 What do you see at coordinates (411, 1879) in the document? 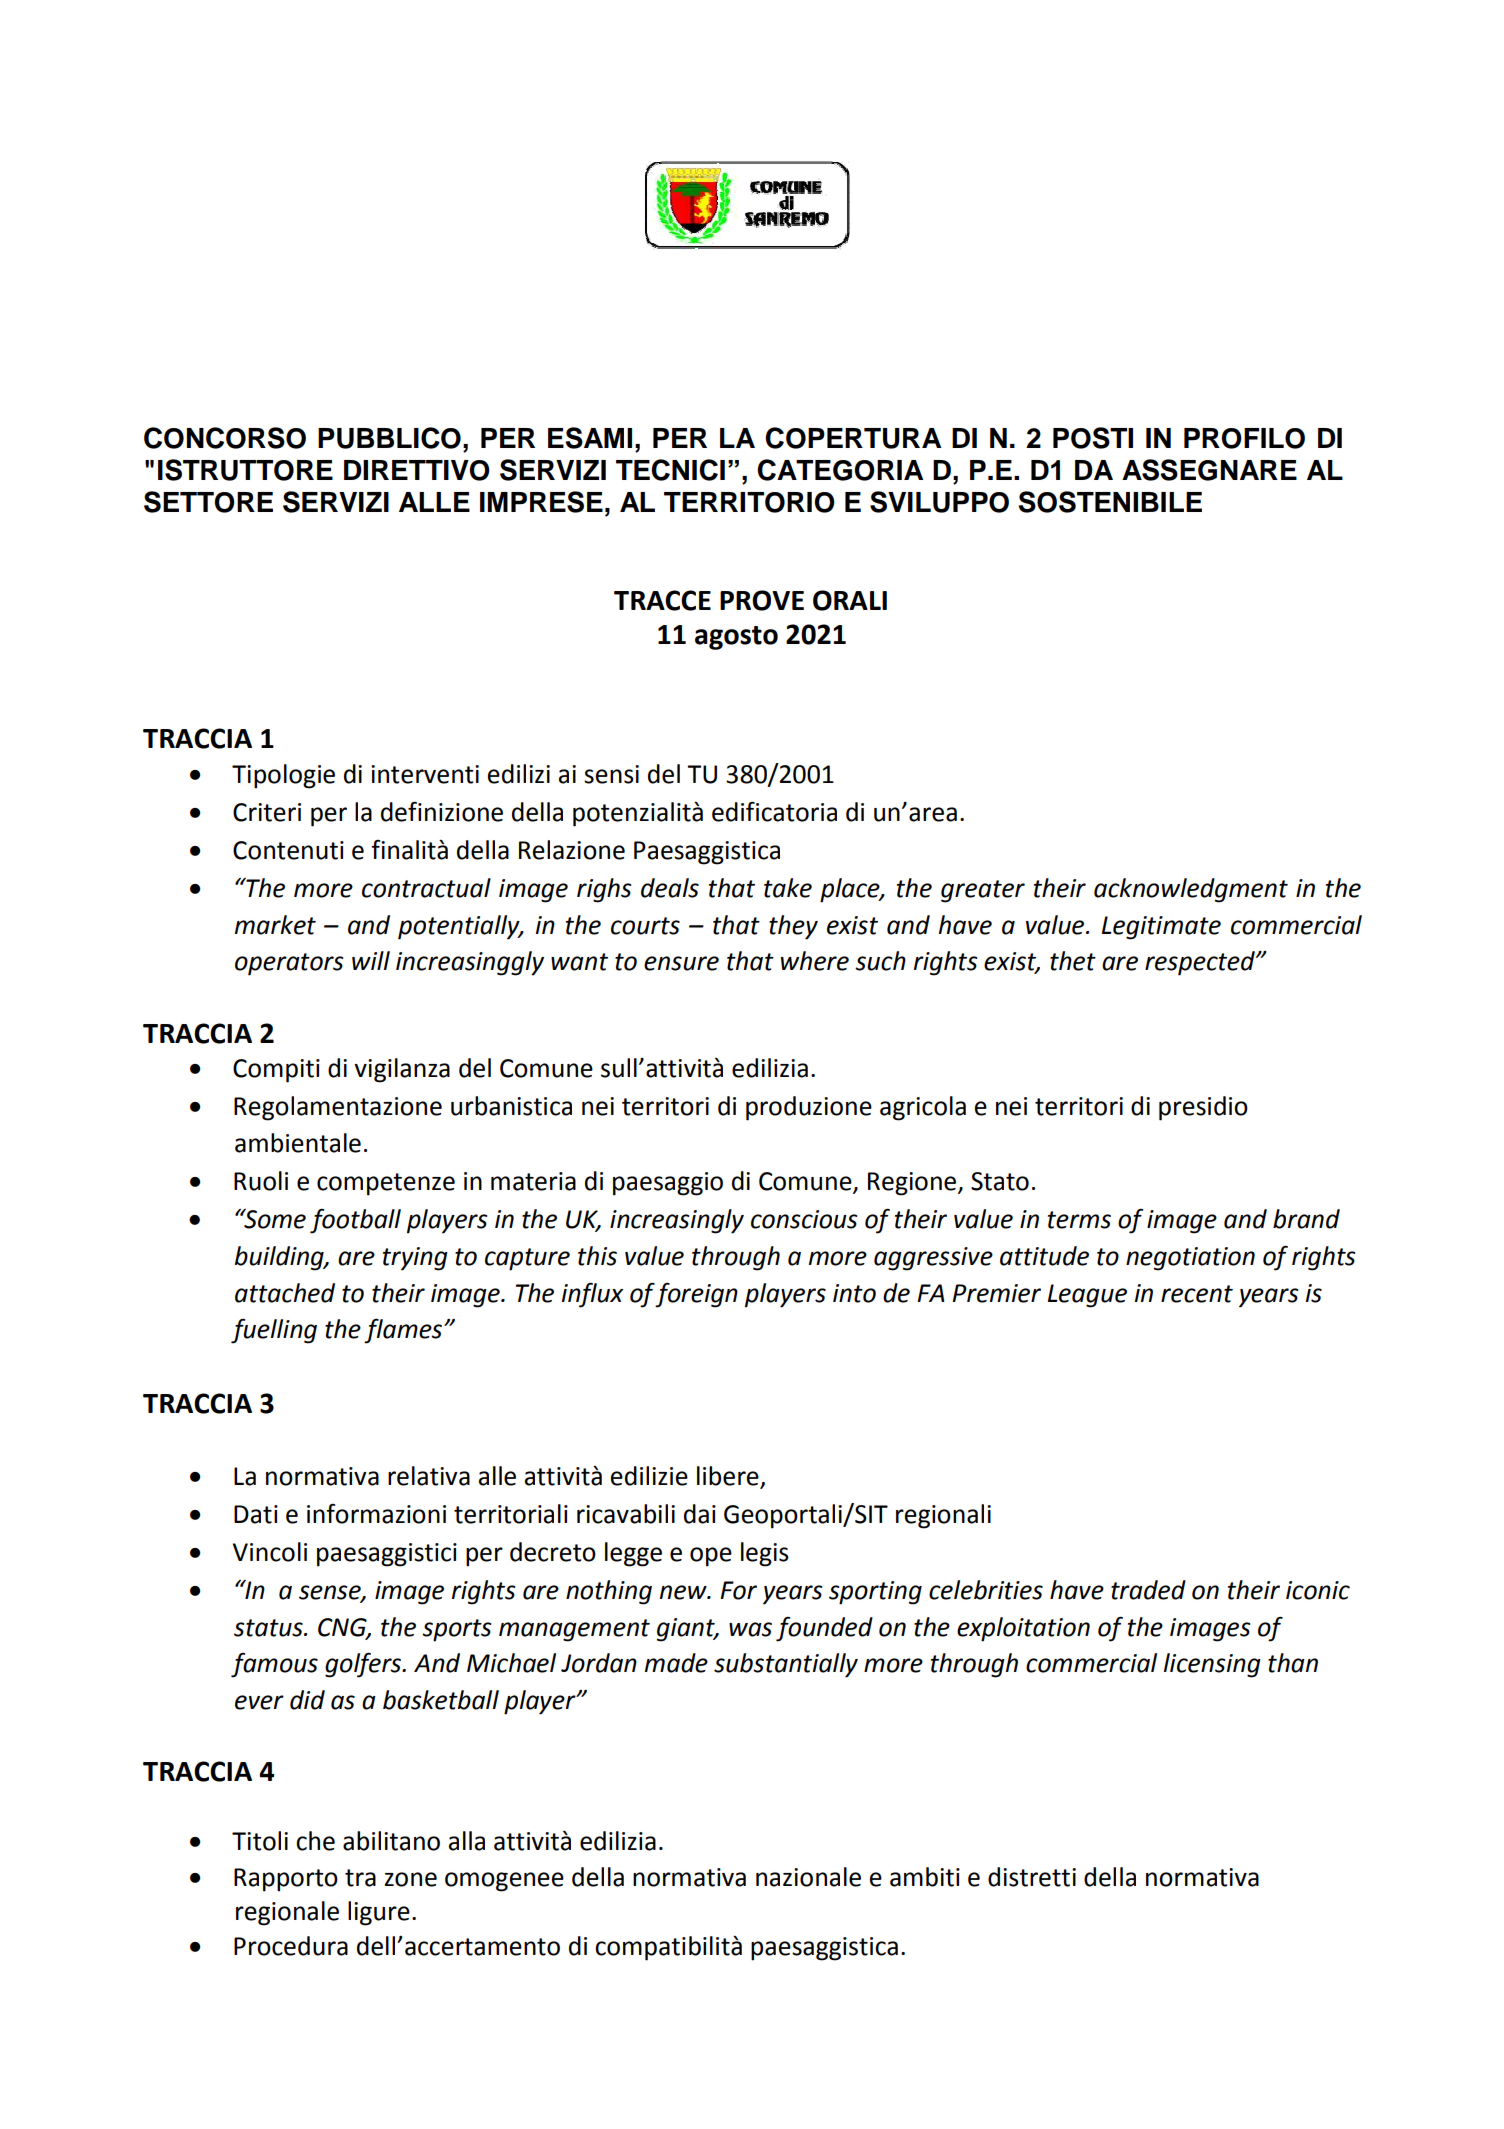
I see `zone` at bounding box center [411, 1879].
